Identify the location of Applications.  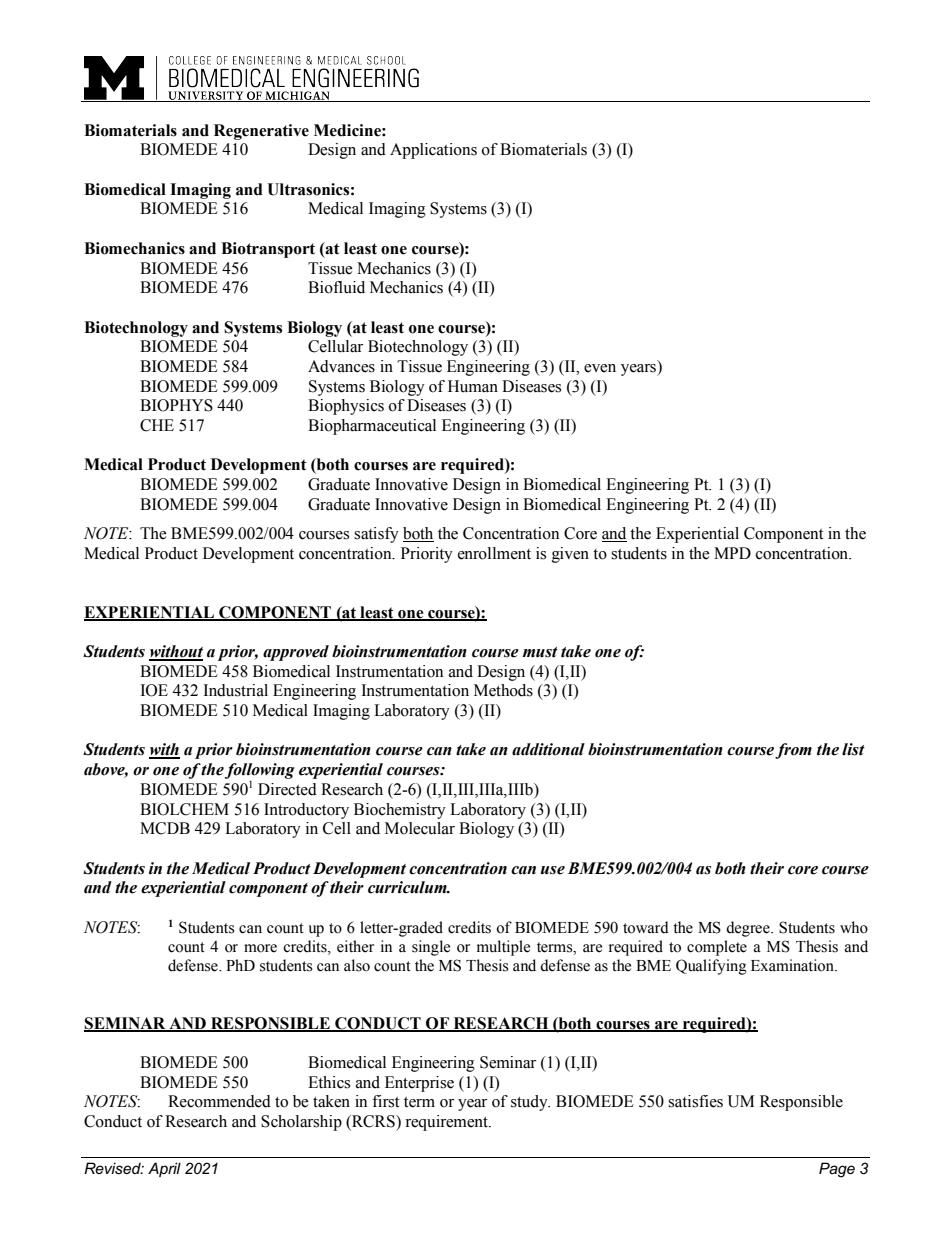
(433, 151).
